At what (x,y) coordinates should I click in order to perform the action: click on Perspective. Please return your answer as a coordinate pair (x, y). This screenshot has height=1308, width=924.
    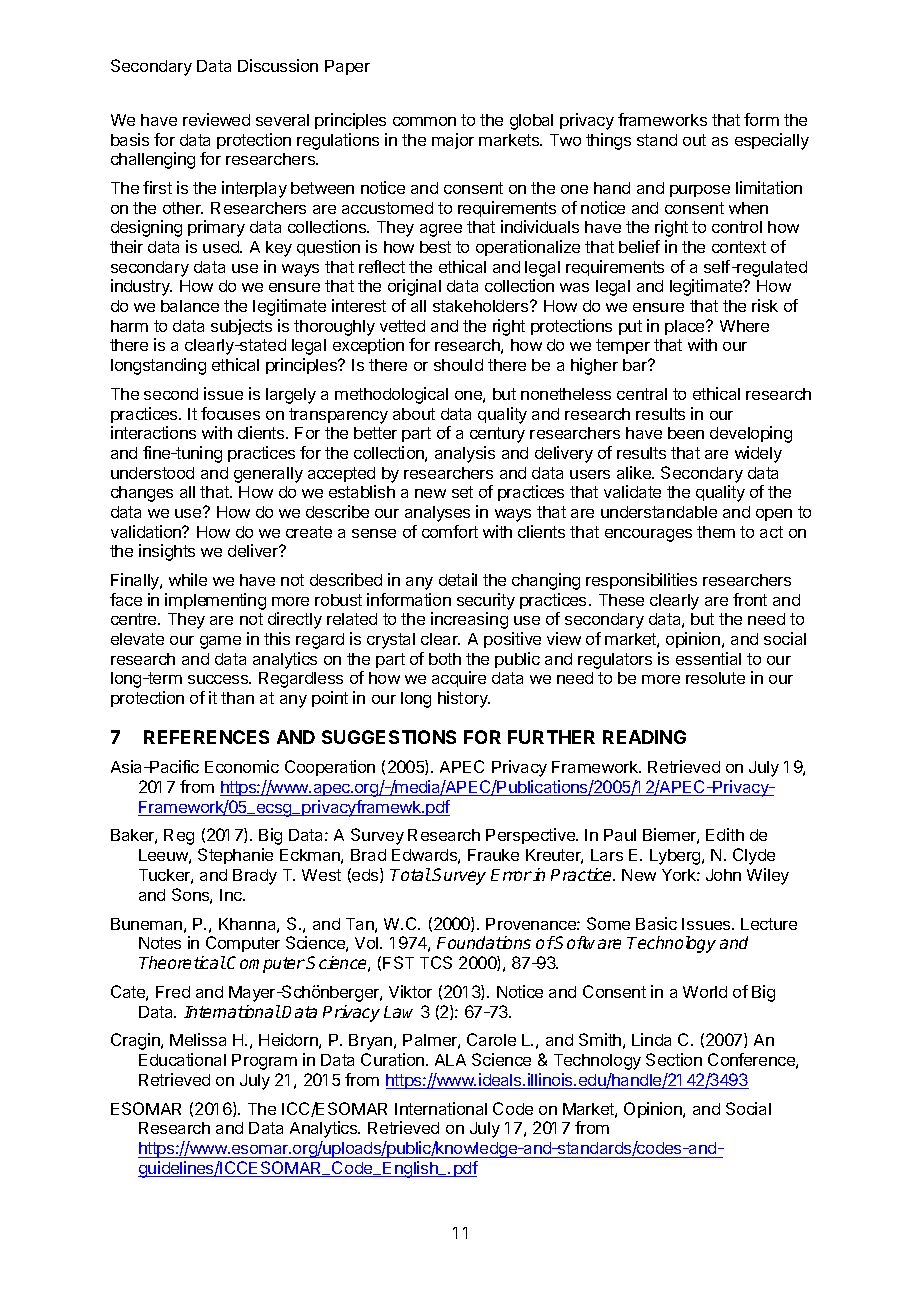
    Looking at the image, I should click on (531, 836).
